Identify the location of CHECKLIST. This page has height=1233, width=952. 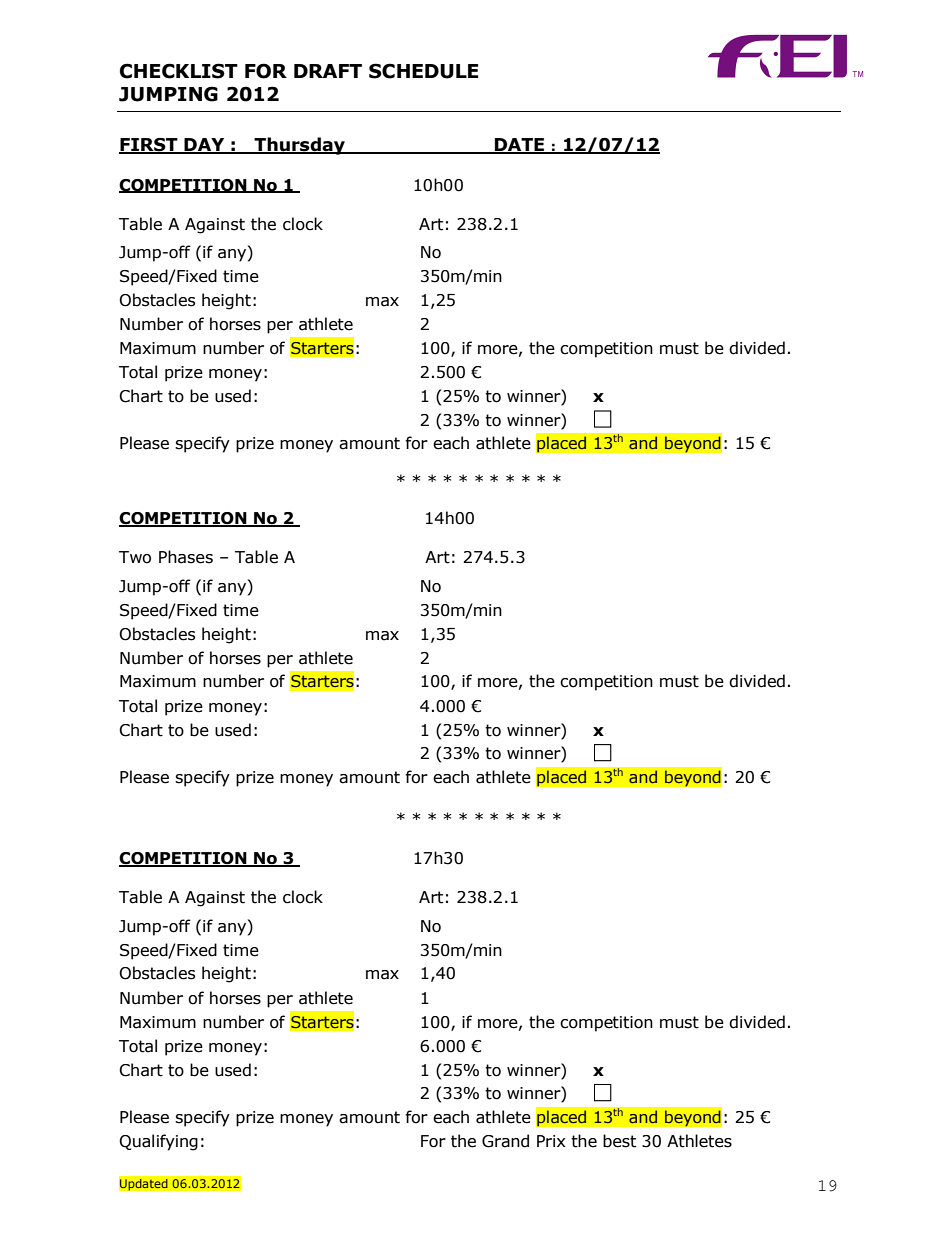
(179, 71).
